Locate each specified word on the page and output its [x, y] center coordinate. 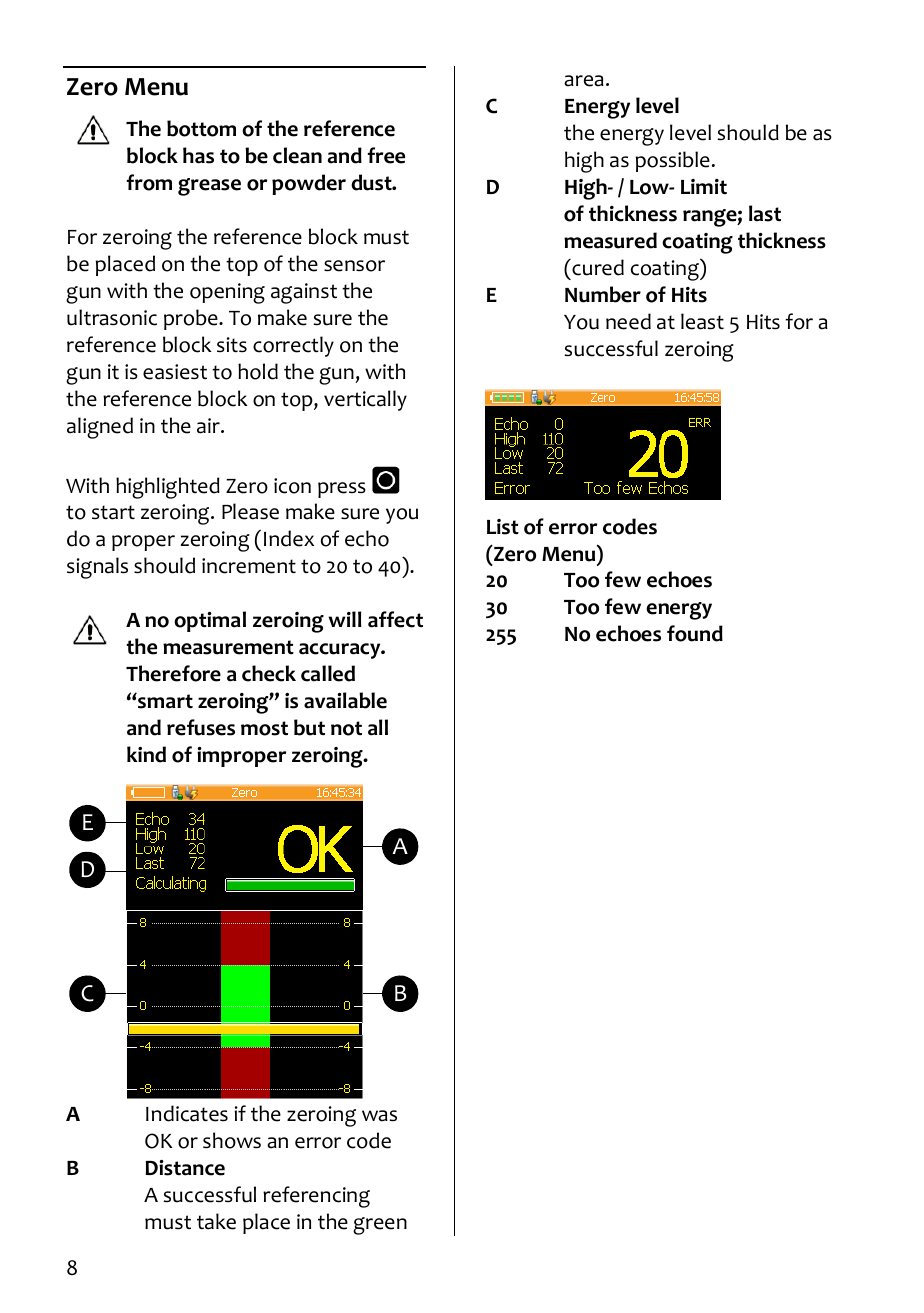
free [386, 155]
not [346, 728]
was [379, 1116]
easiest [175, 372]
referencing [316, 1197]
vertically [365, 400]
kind [146, 754]
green [380, 1226]
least [702, 321]
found [695, 633]
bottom [201, 128]
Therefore [173, 673]
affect [395, 619]
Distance [185, 1168]
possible [673, 161]
